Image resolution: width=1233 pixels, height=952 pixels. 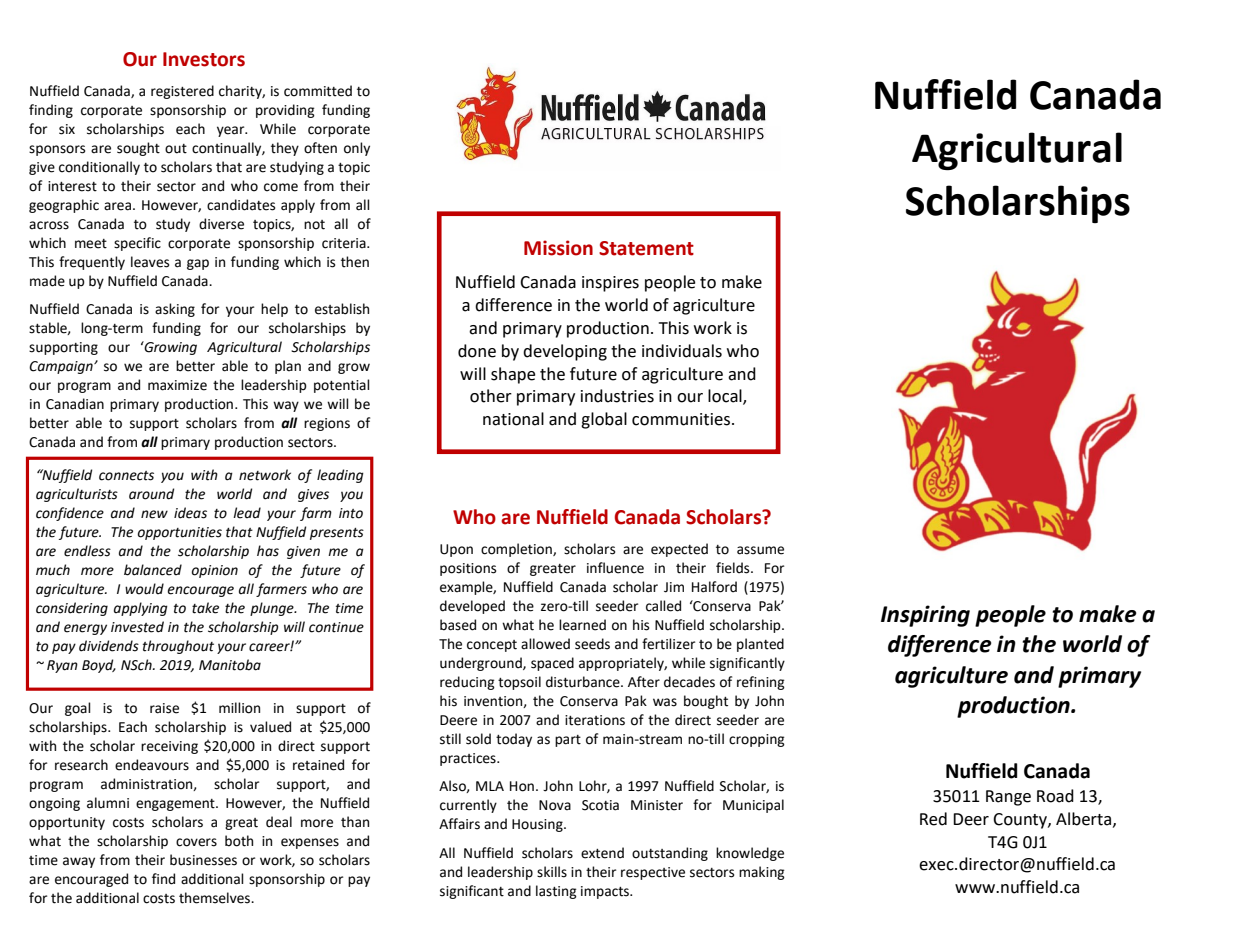 What do you see at coordinates (646, 248) in the screenshot?
I see `Statement` at bounding box center [646, 248].
